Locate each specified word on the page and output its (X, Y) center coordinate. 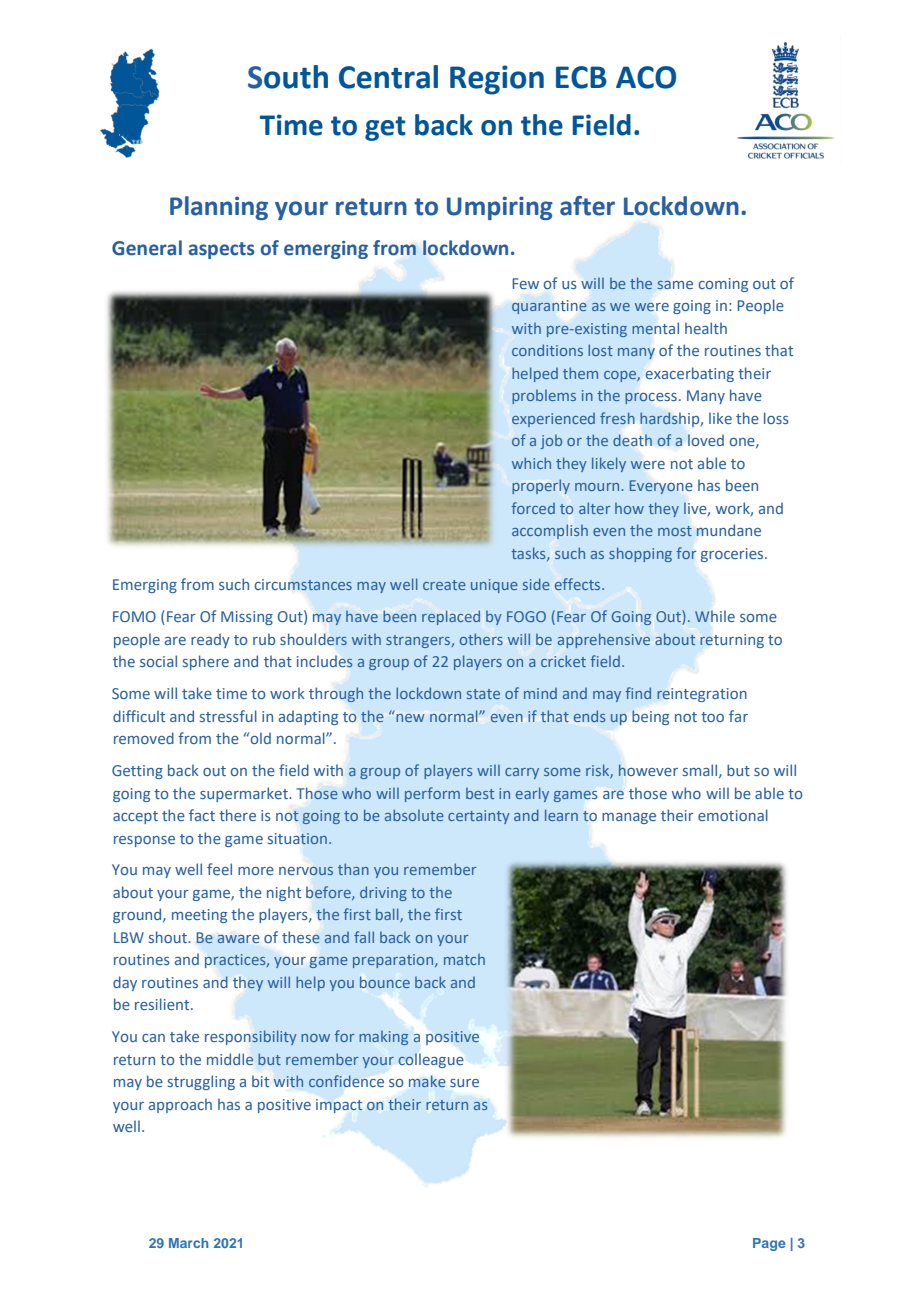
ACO (646, 77)
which (531, 463)
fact (202, 815)
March (189, 1243)
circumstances (303, 584)
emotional (733, 815)
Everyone (661, 487)
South (288, 77)
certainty (479, 817)
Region (497, 80)
